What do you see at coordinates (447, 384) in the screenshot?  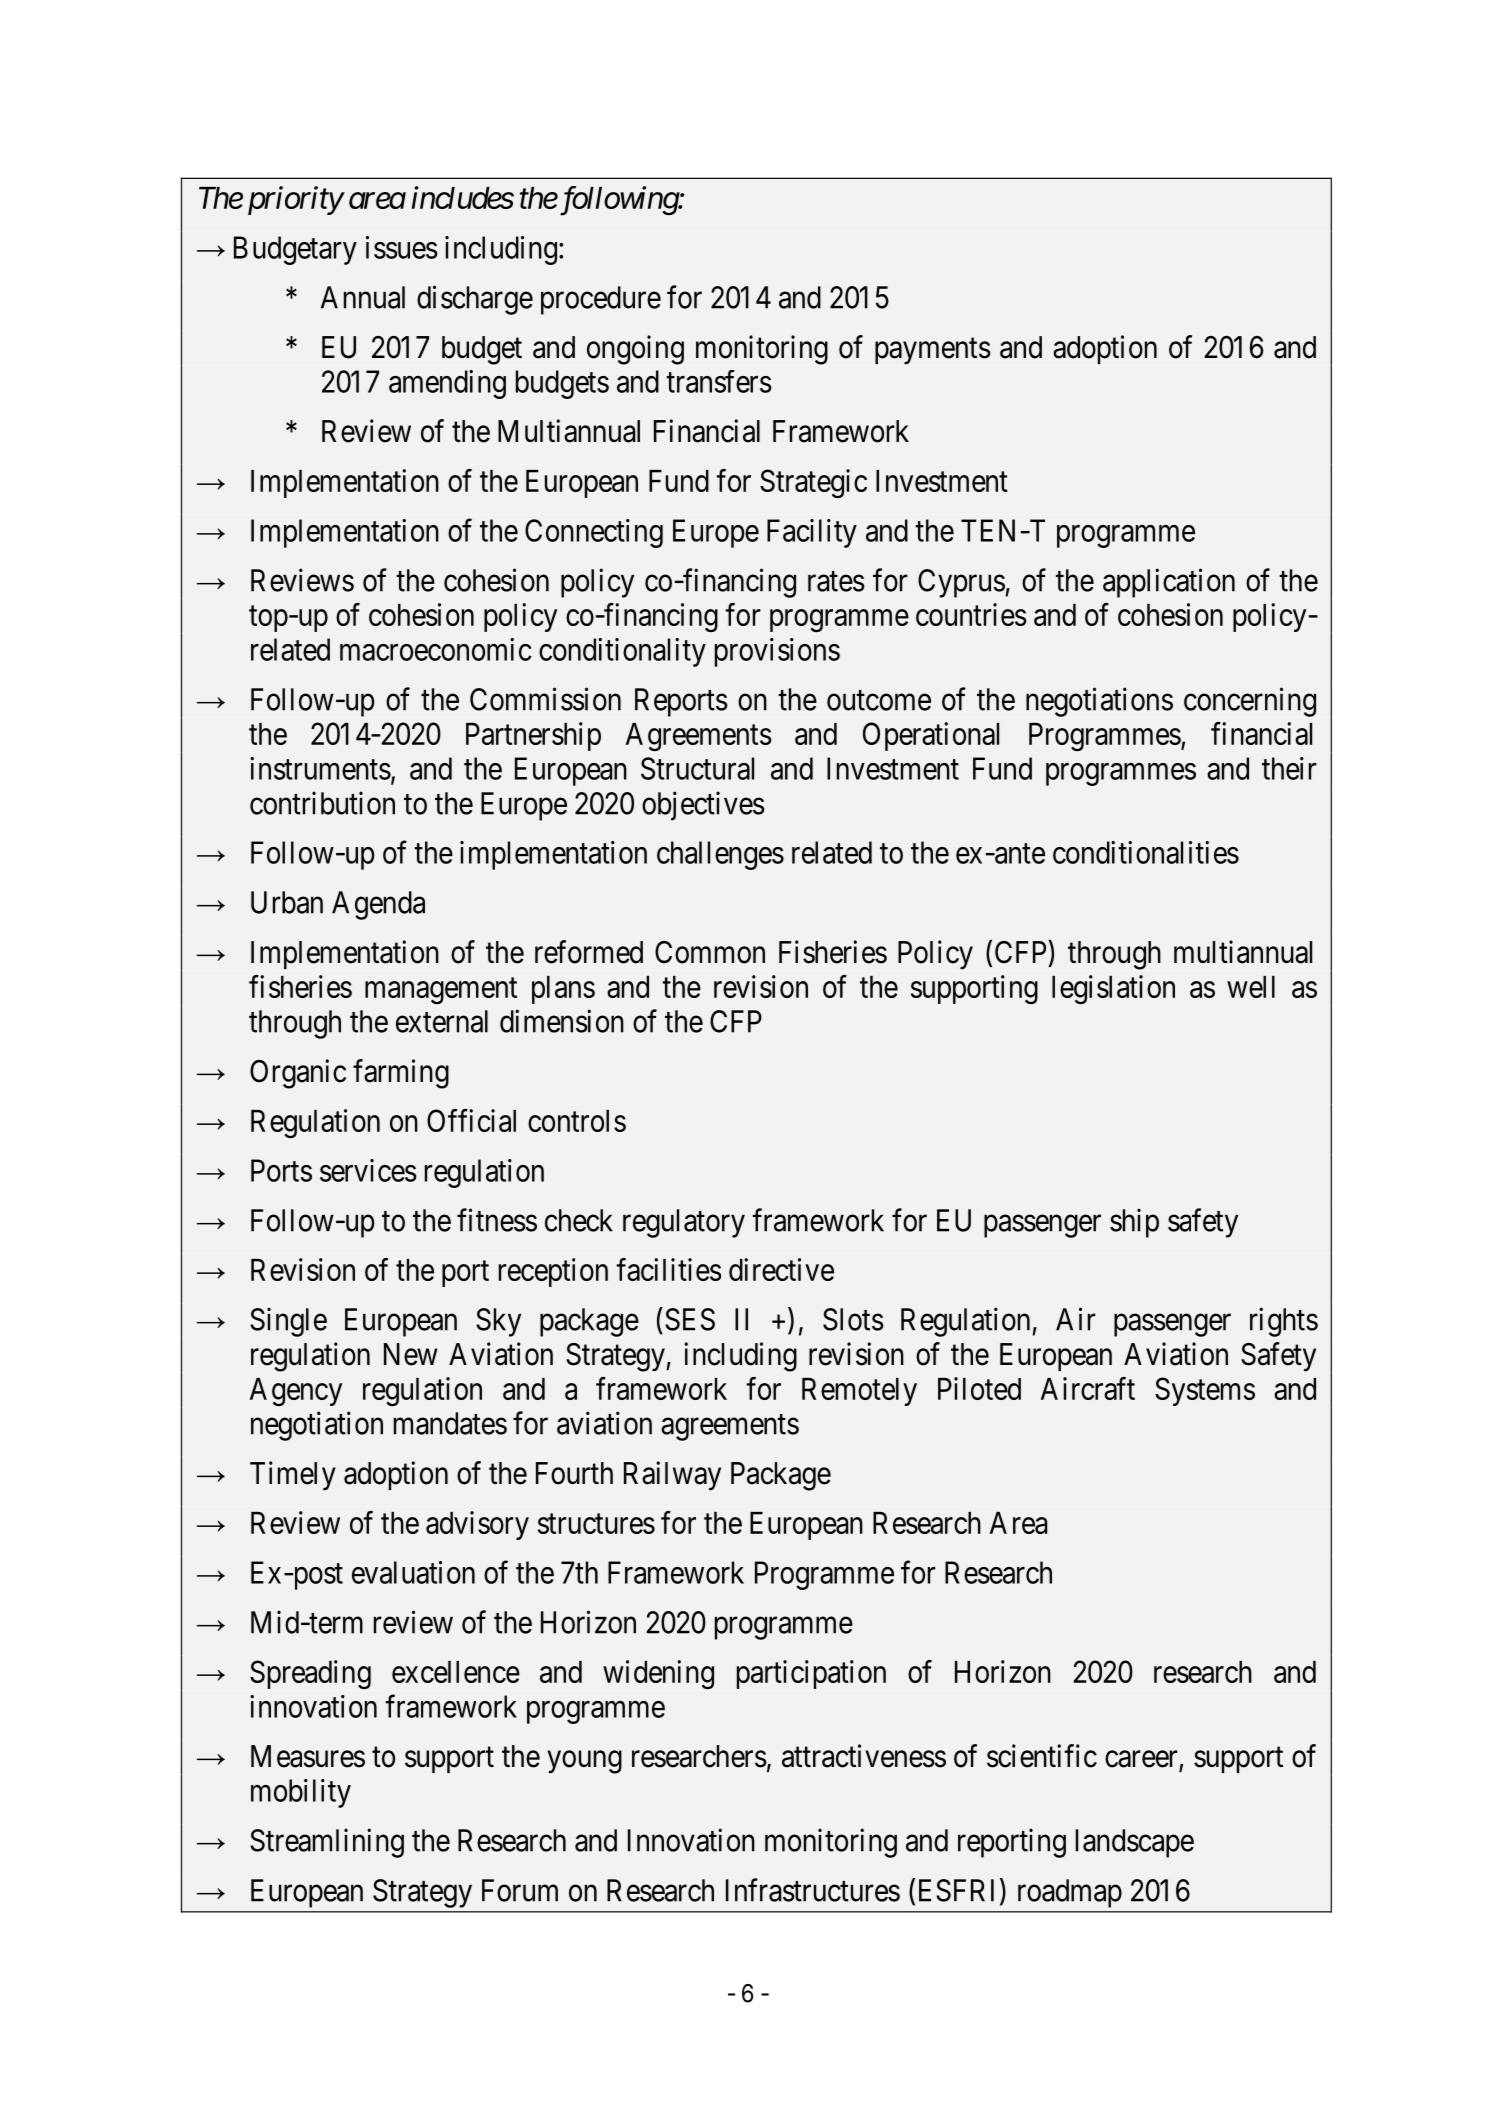 I see `amending` at bounding box center [447, 384].
